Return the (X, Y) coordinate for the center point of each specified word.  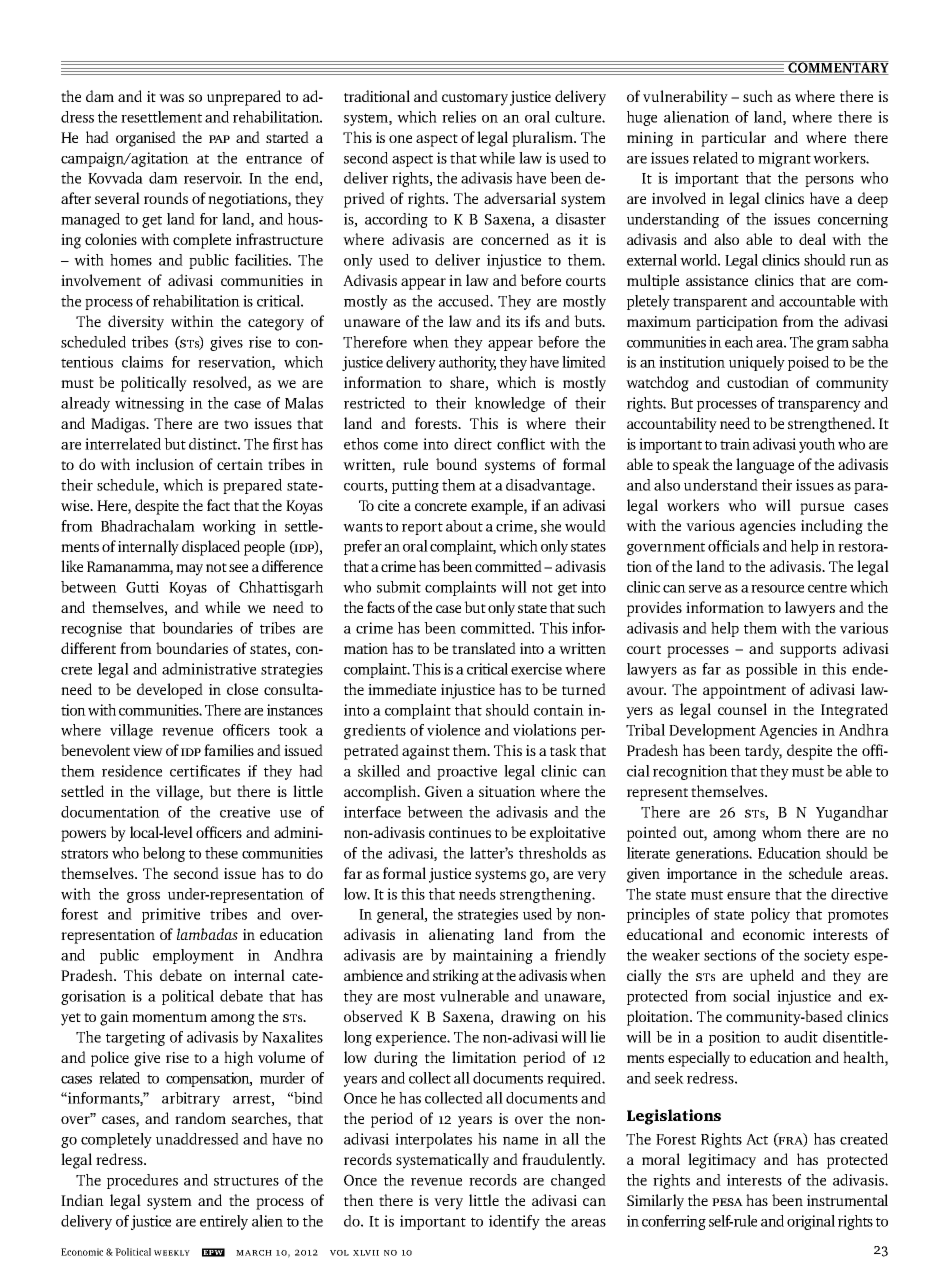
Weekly (172, 1253)
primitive (171, 915)
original (811, 1222)
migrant (784, 159)
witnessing (149, 404)
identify (514, 1222)
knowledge (510, 404)
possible (771, 670)
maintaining (493, 956)
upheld (772, 977)
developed (170, 691)
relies (459, 117)
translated (484, 648)
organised (146, 139)
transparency (819, 405)
